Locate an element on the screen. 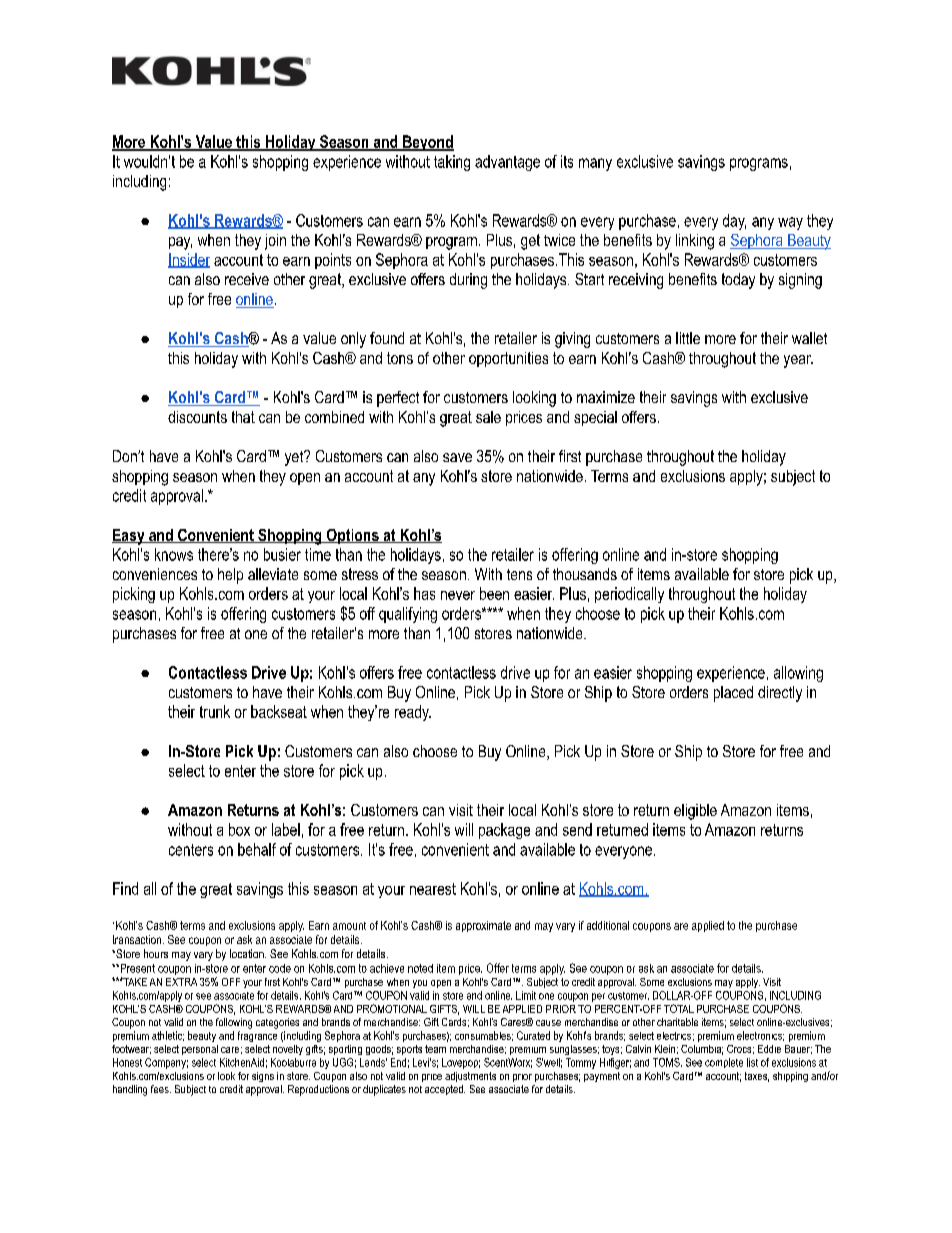 This screenshot has width=952, height=1233. trunk is located at coordinates (215, 711).
